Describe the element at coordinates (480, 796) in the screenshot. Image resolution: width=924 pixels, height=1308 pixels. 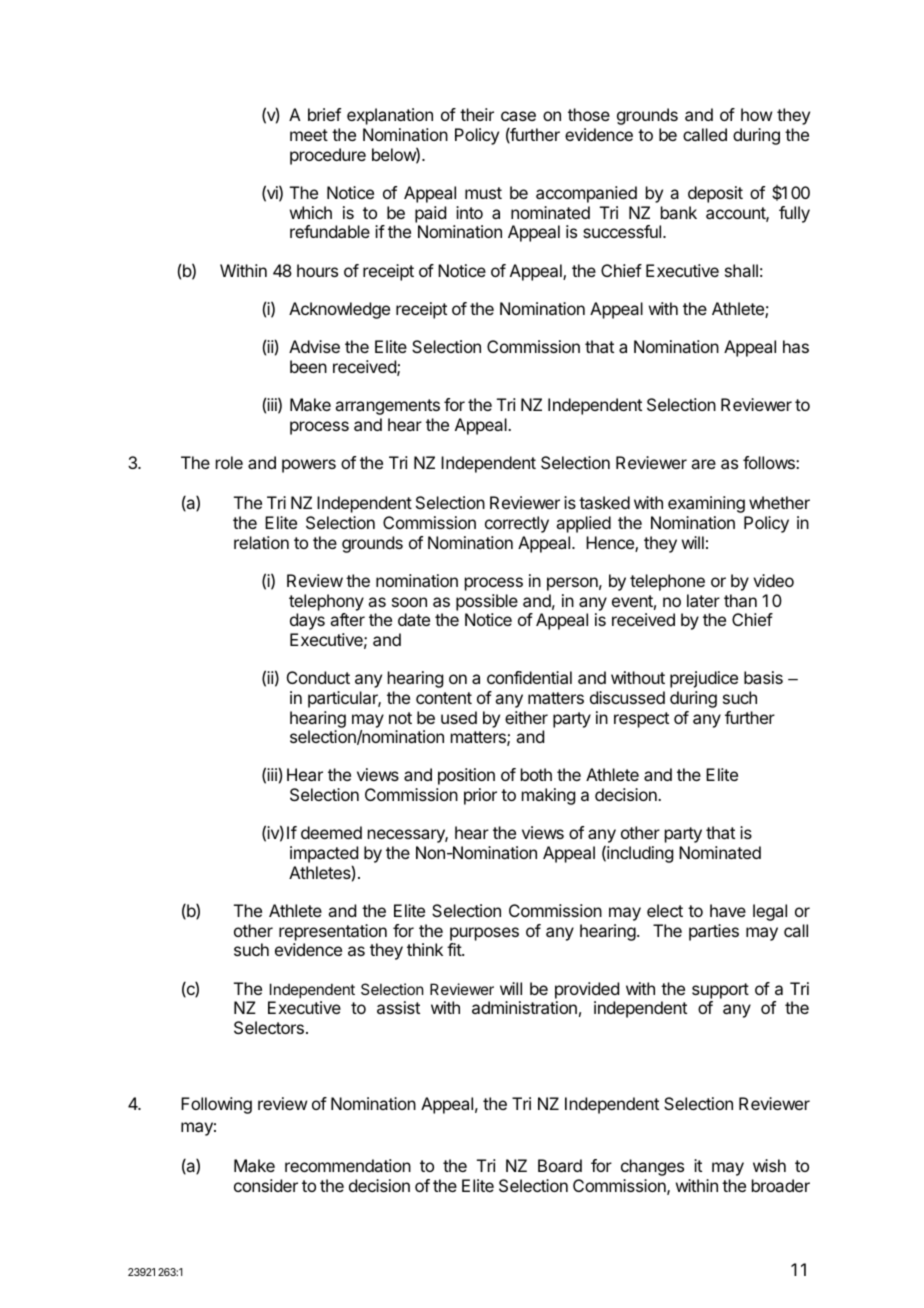
I see `prior` at that location.
